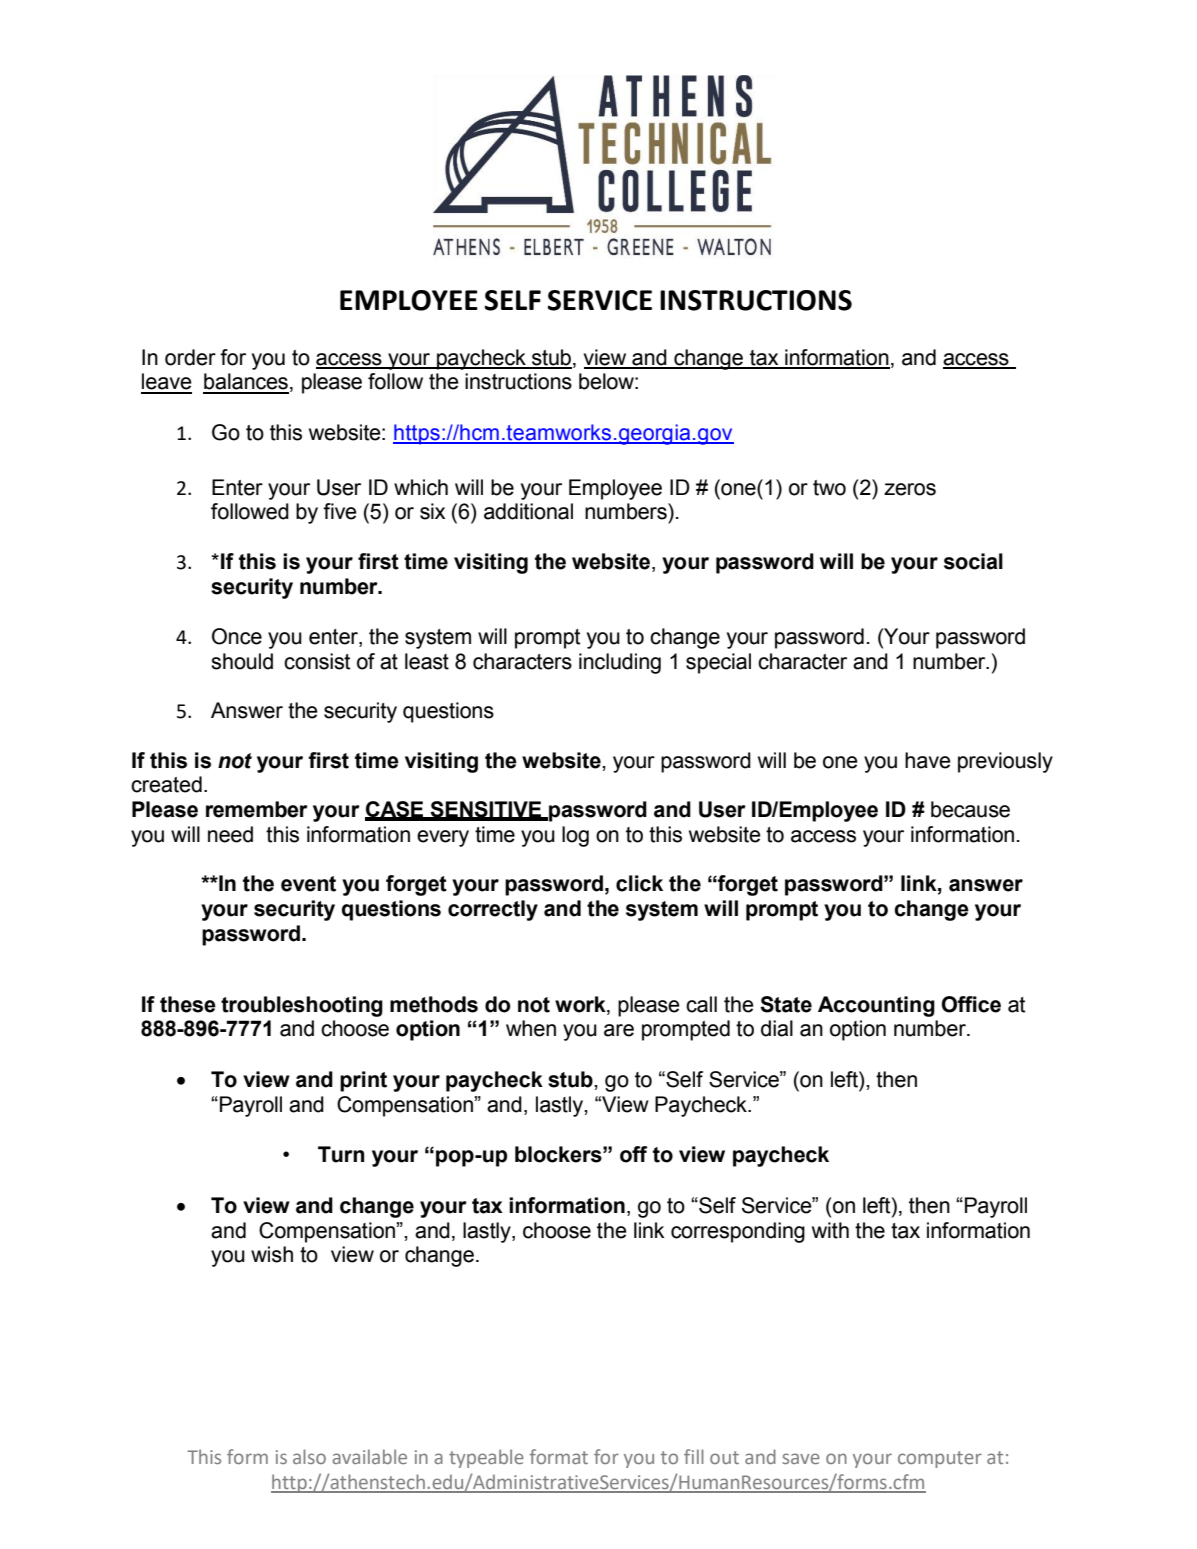 This image has width=1197, height=1549. Describe the element at coordinates (910, 489) in the image. I see `zeros` at that location.
